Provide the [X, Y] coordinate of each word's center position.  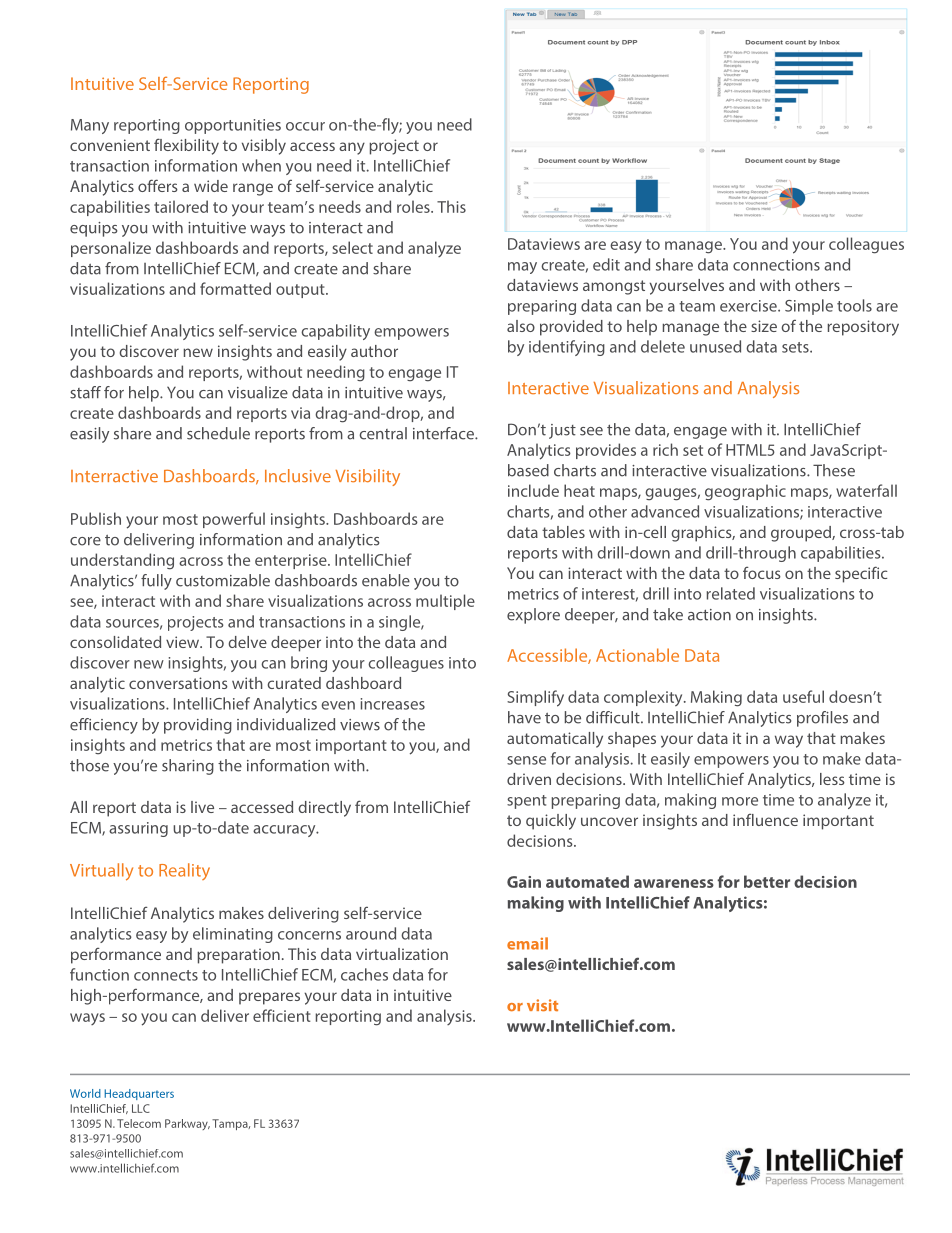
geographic [745, 492]
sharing [188, 767]
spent [527, 802]
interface [444, 433]
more [740, 801]
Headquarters [139, 1094]
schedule [218, 433]
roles [414, 206]
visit [542, 1005]
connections [776, 265]
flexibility [186, 146]
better [767, 881]
